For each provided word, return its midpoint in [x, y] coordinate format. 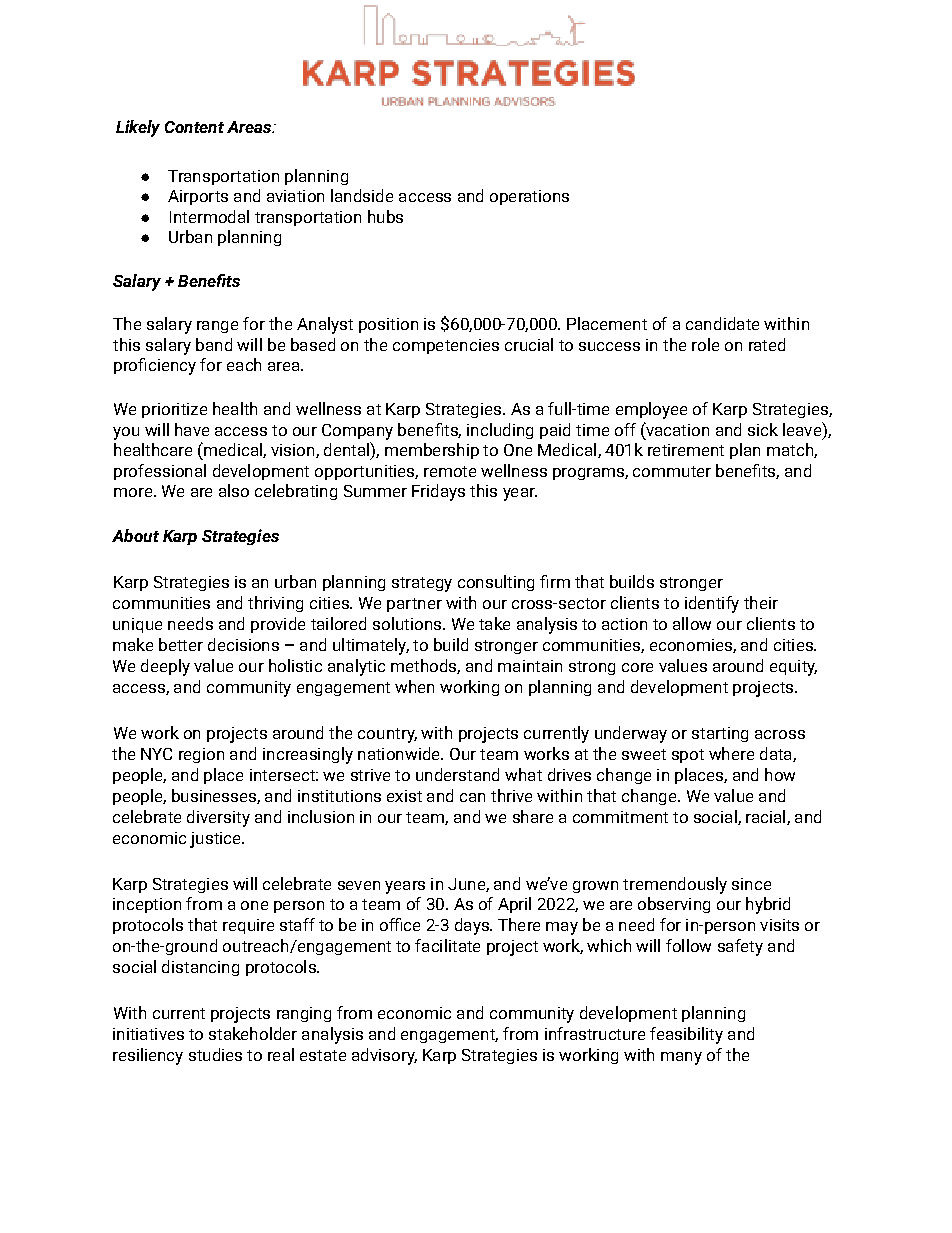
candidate [722, 323]
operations [529, 197]
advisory [384, 1056]
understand [457, 774]
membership [432, 451]
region [201, 755]
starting [720, 734]
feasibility [686, 1035]
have [192, 429]
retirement [686, 450]
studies [215, 1054]
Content [194, 127]
